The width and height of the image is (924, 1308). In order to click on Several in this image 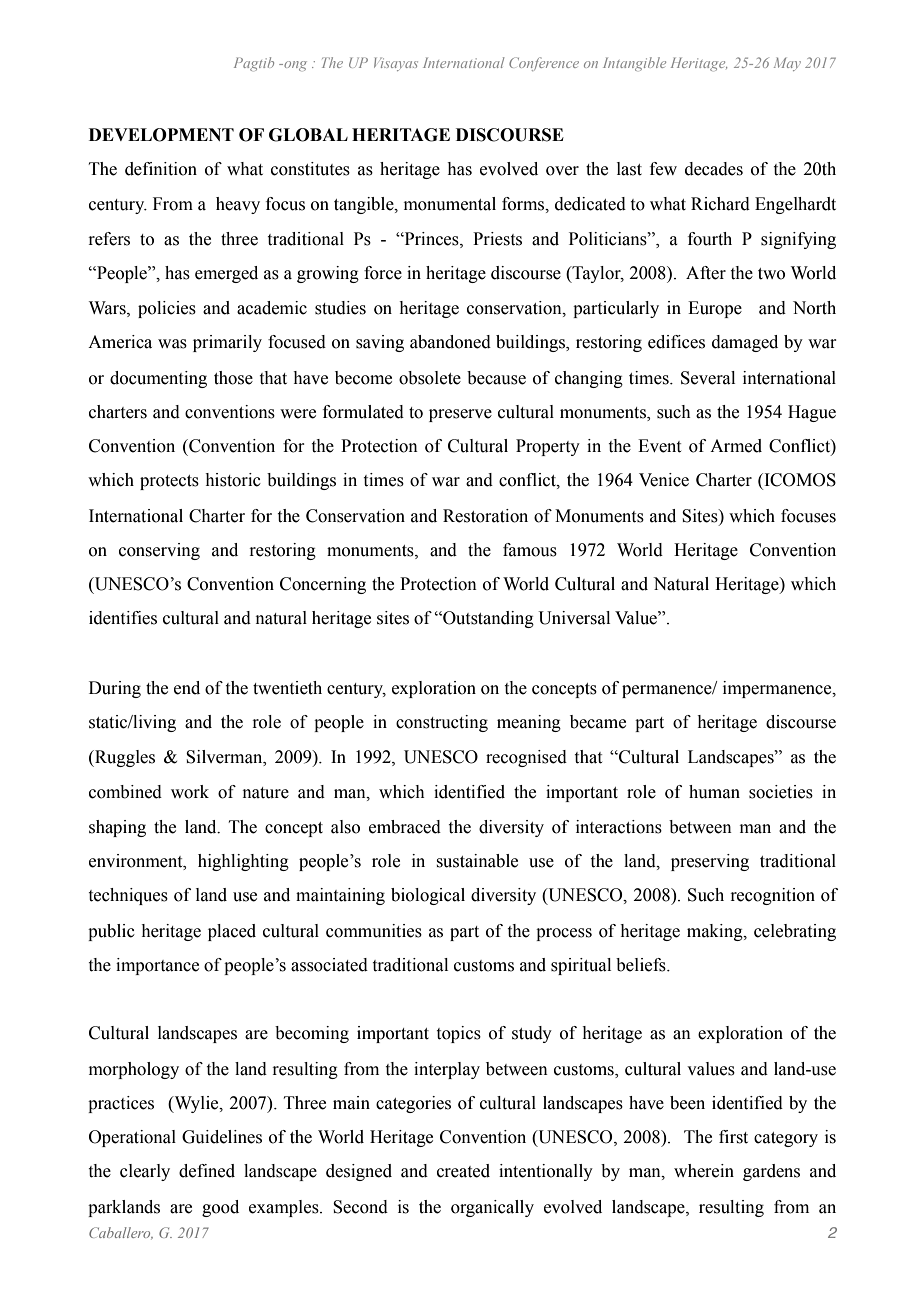, I will do `click(708, 378)`.
